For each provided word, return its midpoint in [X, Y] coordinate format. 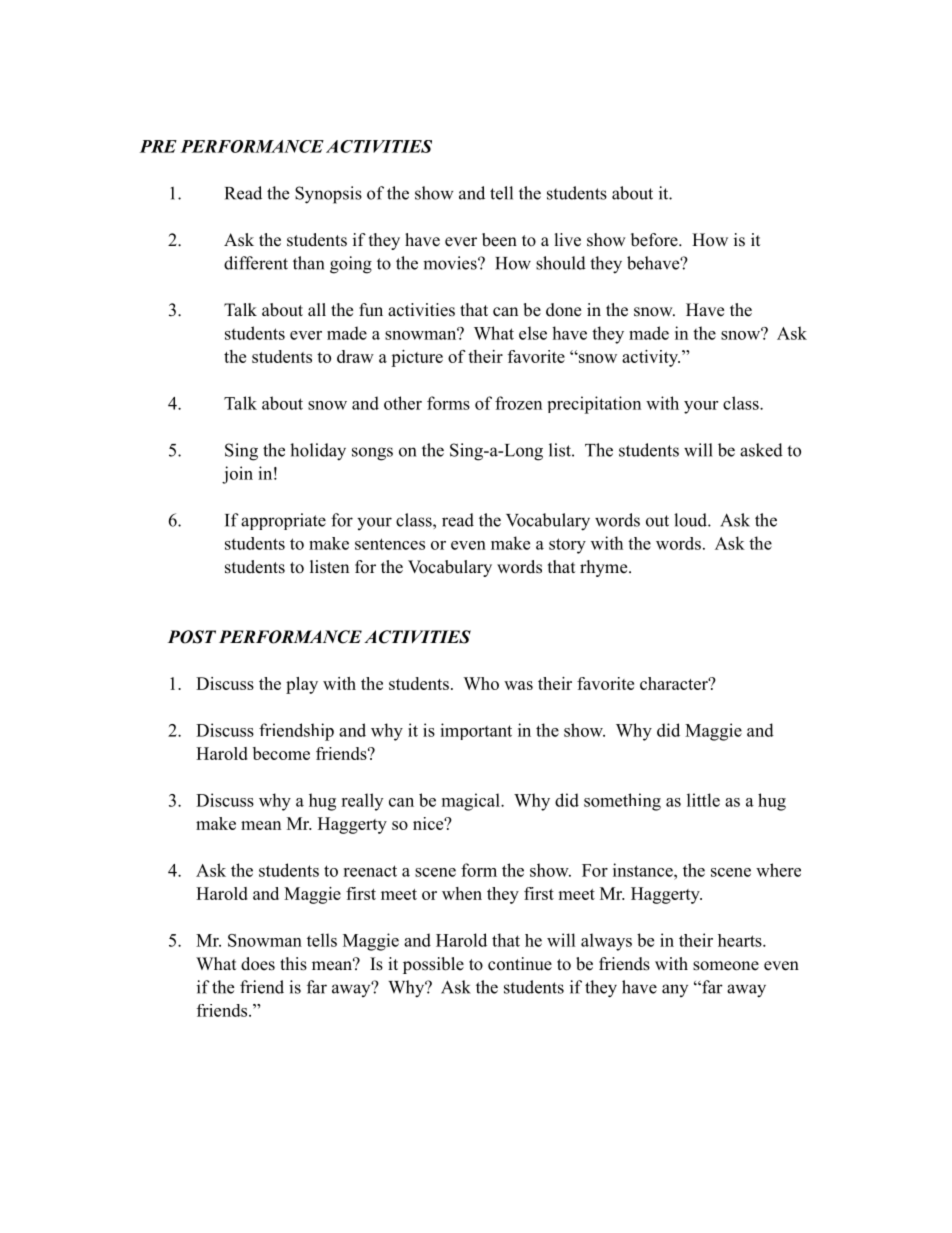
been [499, 240]
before [655, 240]
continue [520, 964]
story [567, 546]
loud [691, 520]
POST [192, 637]
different [256, 263]
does [258, 964]
